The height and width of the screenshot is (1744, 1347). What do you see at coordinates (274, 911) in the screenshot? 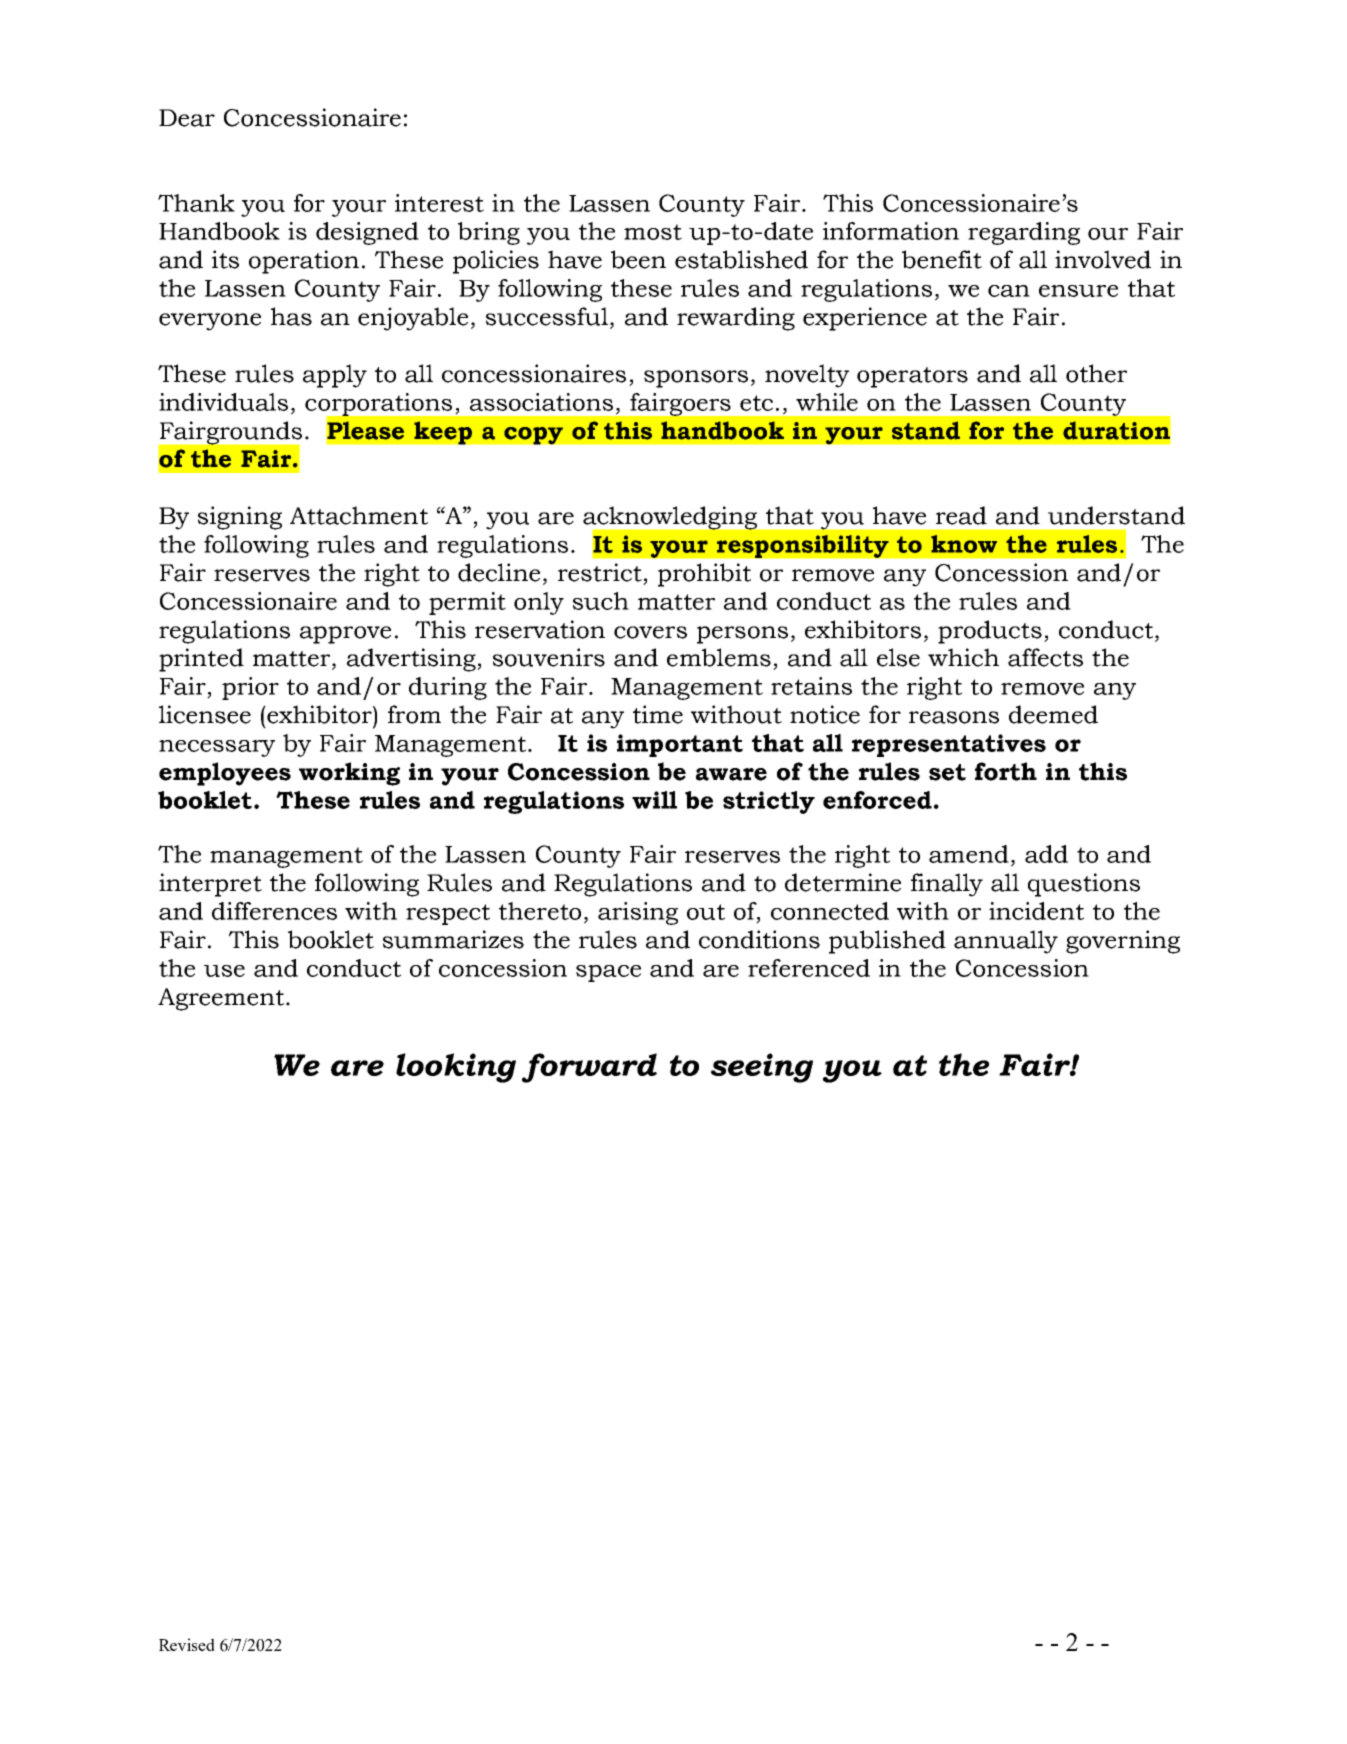
I see `differences` at bounding box center [274, 911].
